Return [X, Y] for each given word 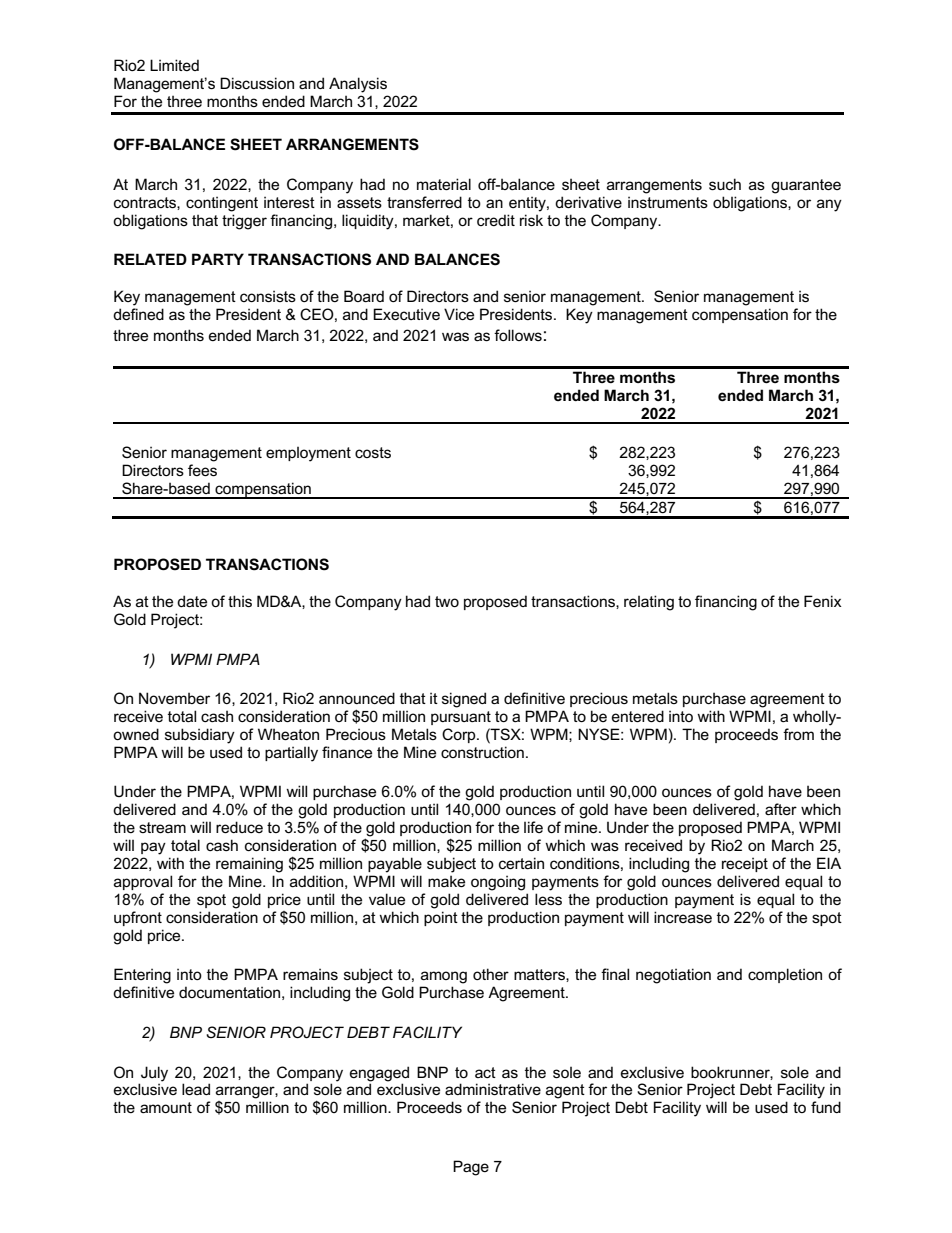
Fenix [823, 601]
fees [202, 470]
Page [471, 1168]
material [444, 184]
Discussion [257, 83]
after [781, 809]
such [725, 184]
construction [482, 752]
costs [373, 452]
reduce [239, 827]
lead [196, 1089]
